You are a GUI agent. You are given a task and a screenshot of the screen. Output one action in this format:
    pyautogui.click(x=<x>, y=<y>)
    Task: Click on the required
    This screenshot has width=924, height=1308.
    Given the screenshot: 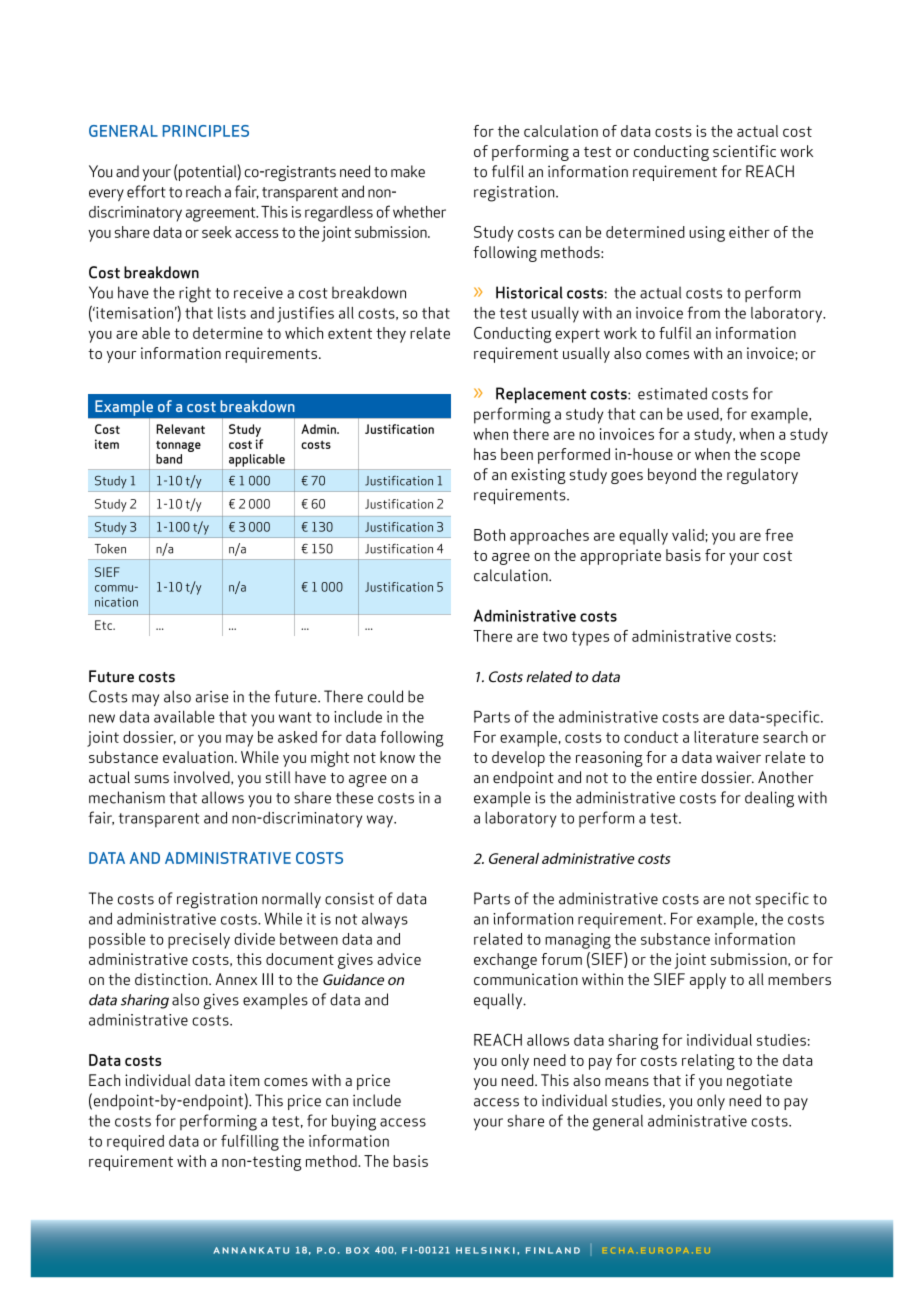 What is the action you would take?
    pyautogui.click(x=135, y=1143)
